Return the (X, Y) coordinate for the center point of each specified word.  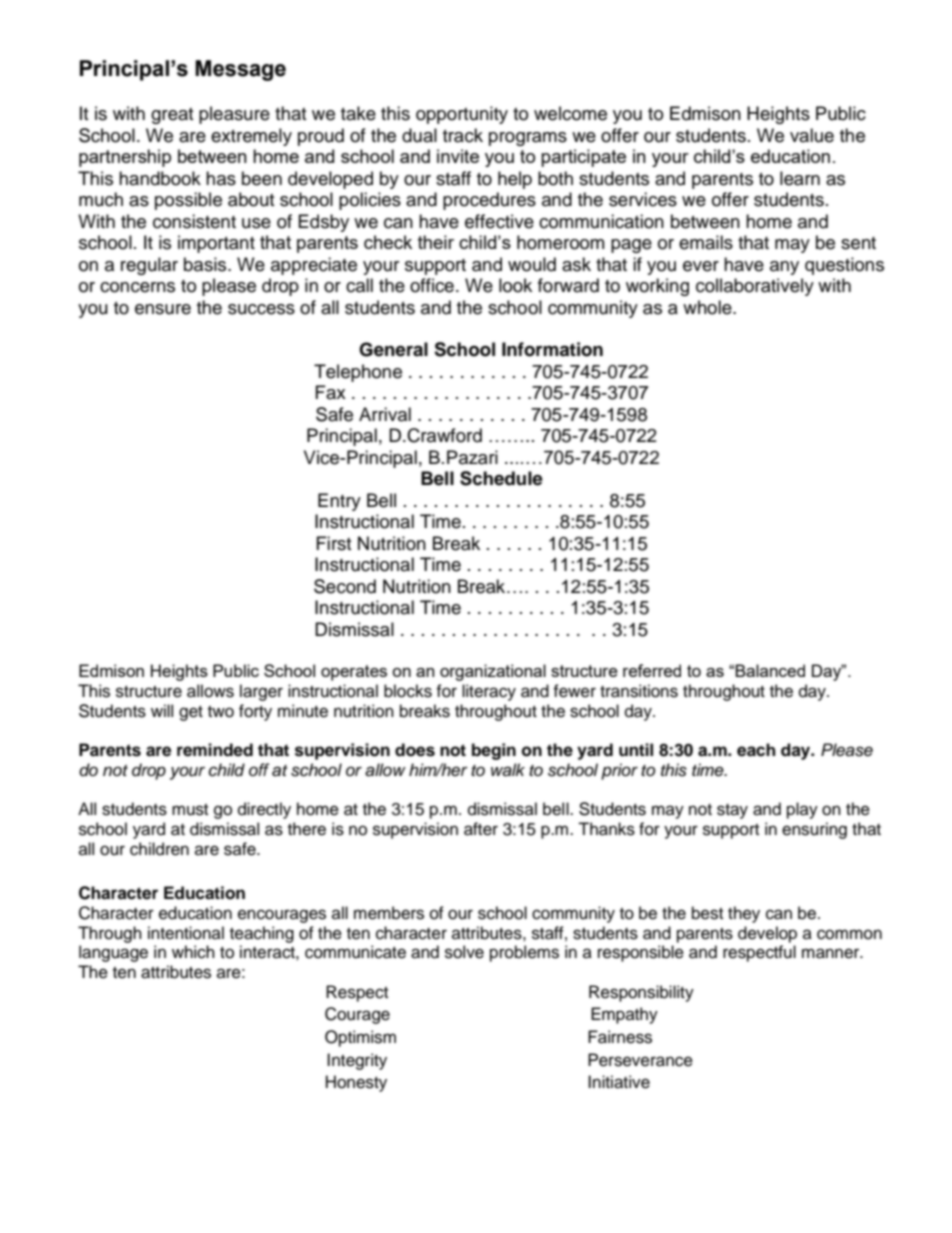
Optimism (360, 1038)
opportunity (462, 115)
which (193, 952)
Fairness (620, 1037)
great (172, 116)
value (812, 135)
